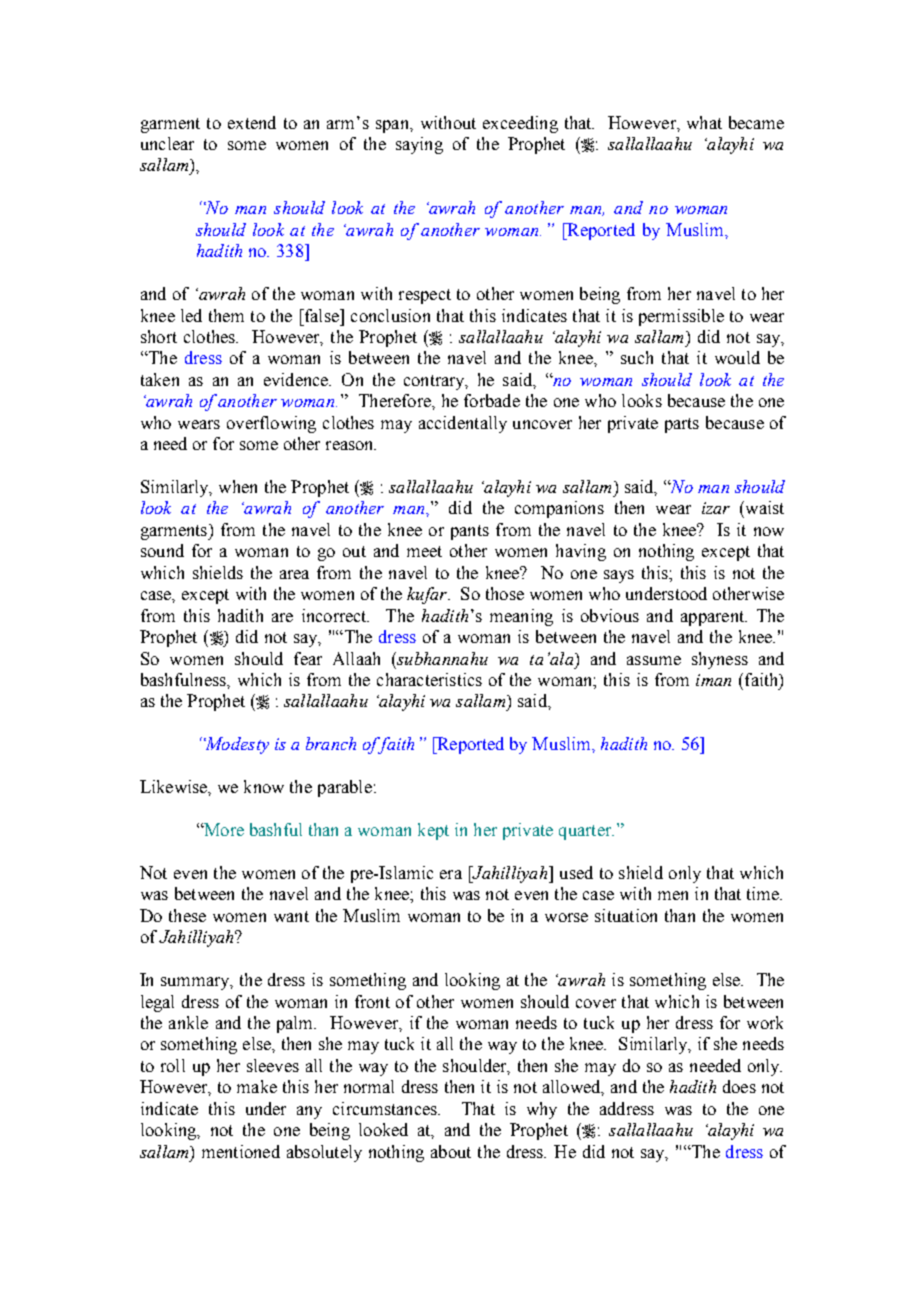 This page has height=1308, width=924. What do you see at coordinates (271, 424) in the page?
I see `overflowing` at bounding box center [271, 424].
